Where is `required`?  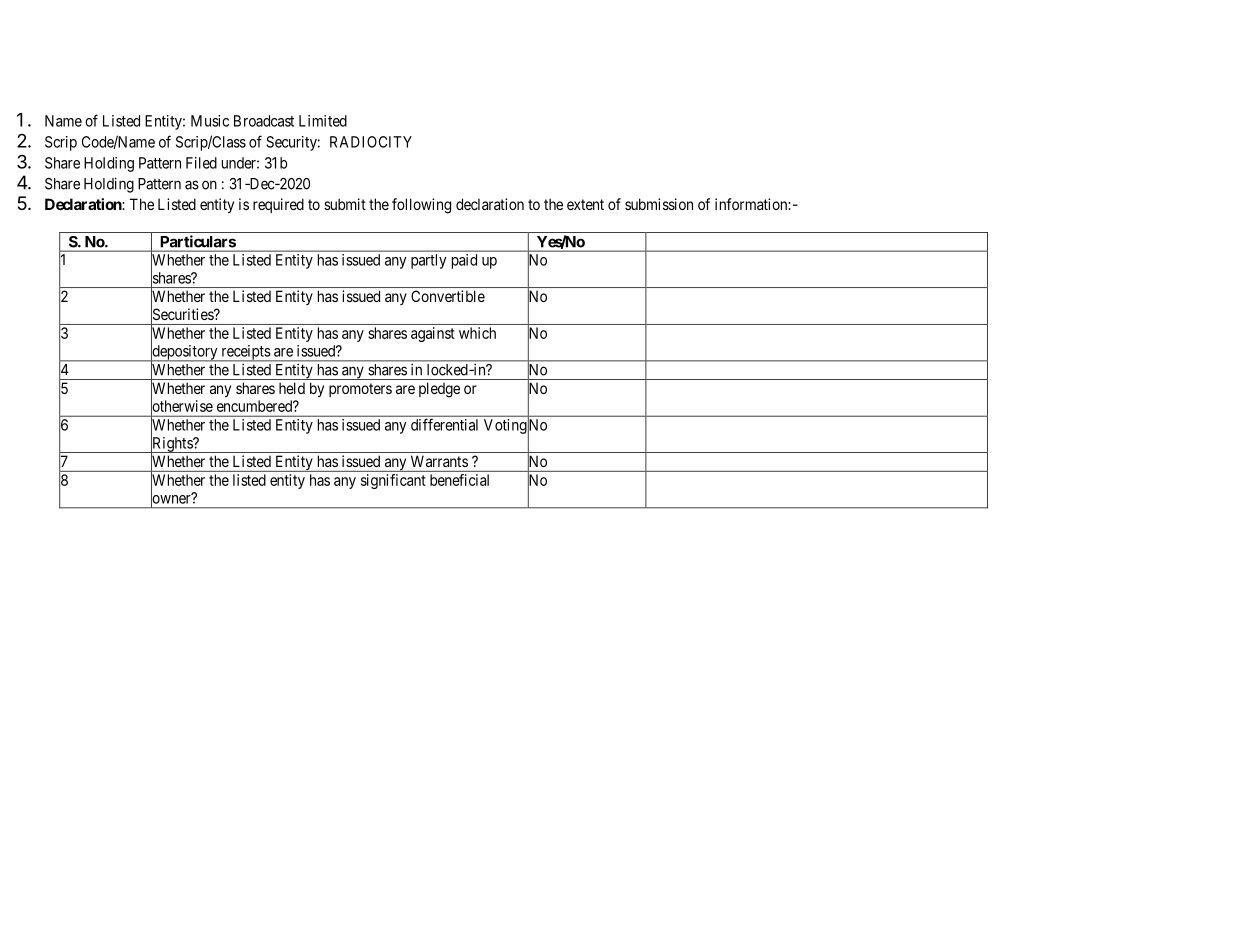 required is located at coordinates (278, 205).
